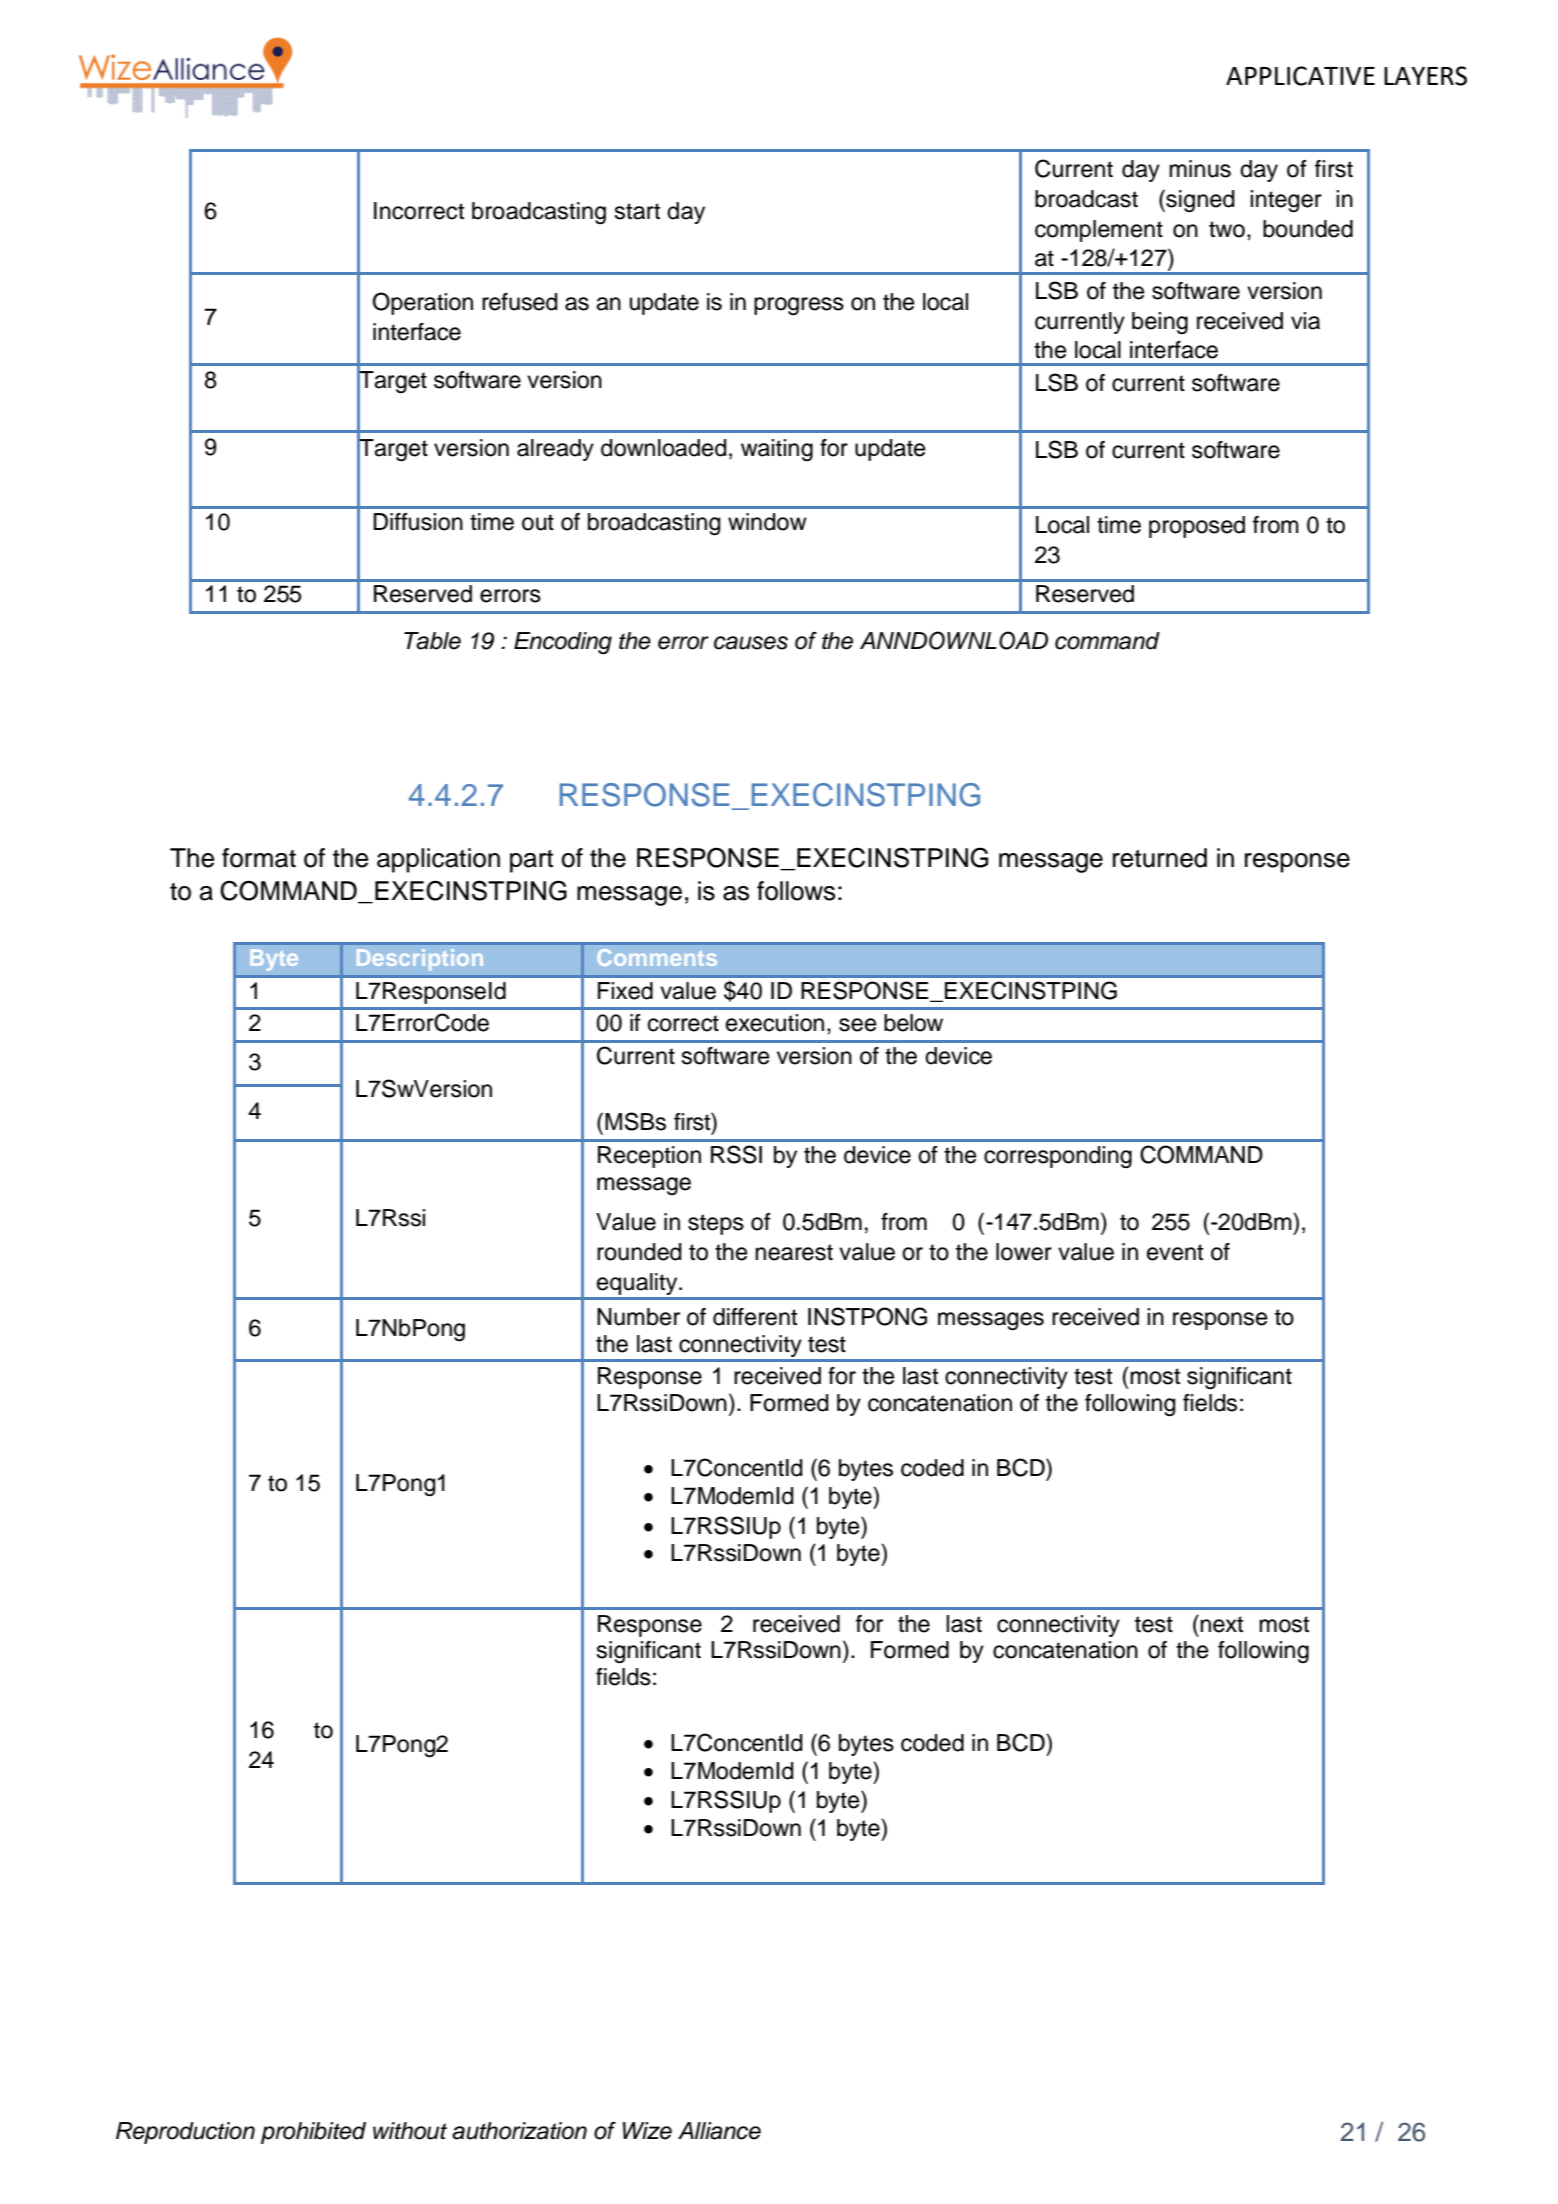 The width and height of the document is (1558, 2204). What do you see at coordinates (313, 2133) in the document?
I see `prohibited` at bounding box center [313, 2133].
